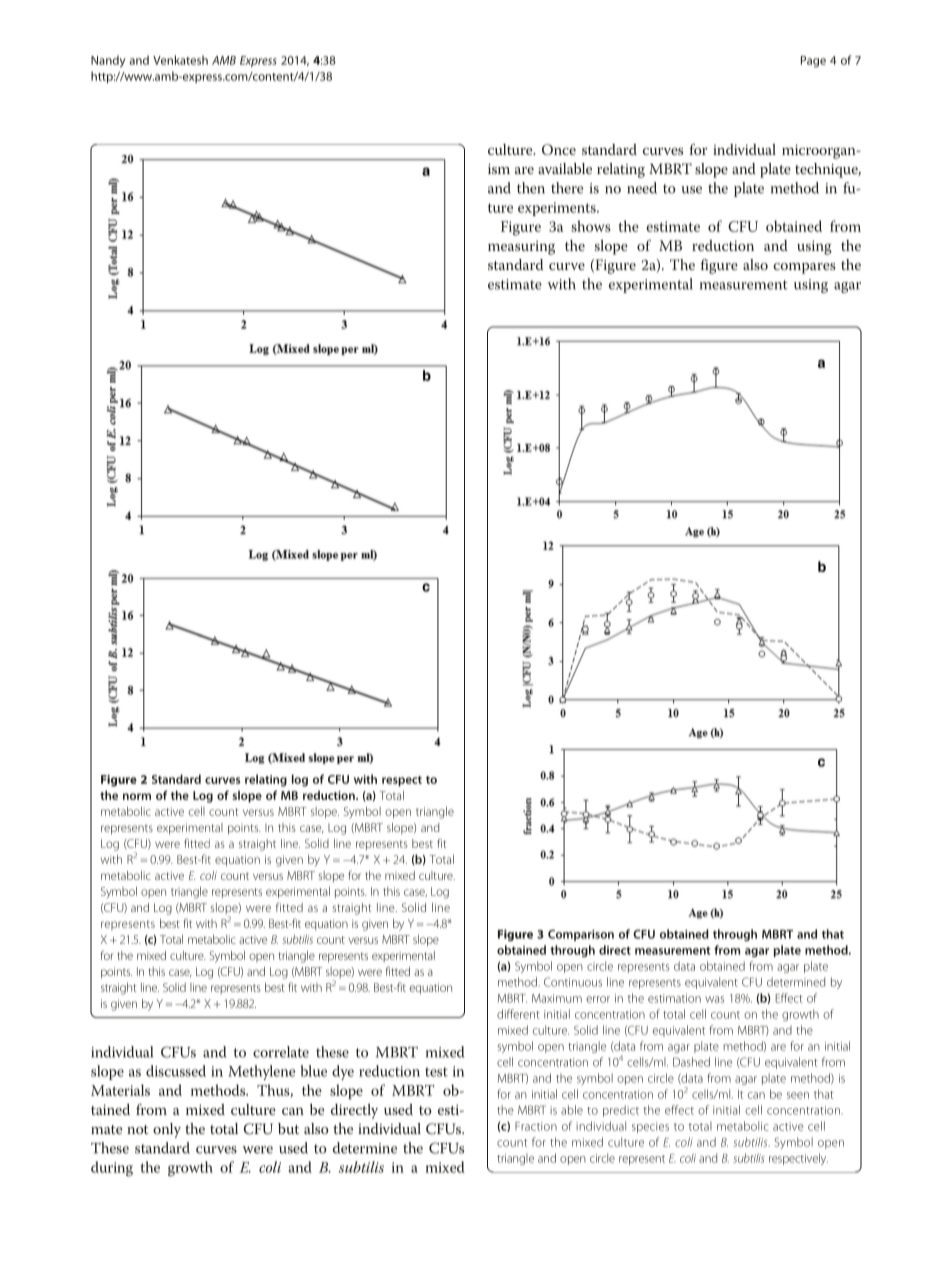  What do you see at coordinates (167, 1130) in the image?
I see `only` at bounding box center [167, 1130].
